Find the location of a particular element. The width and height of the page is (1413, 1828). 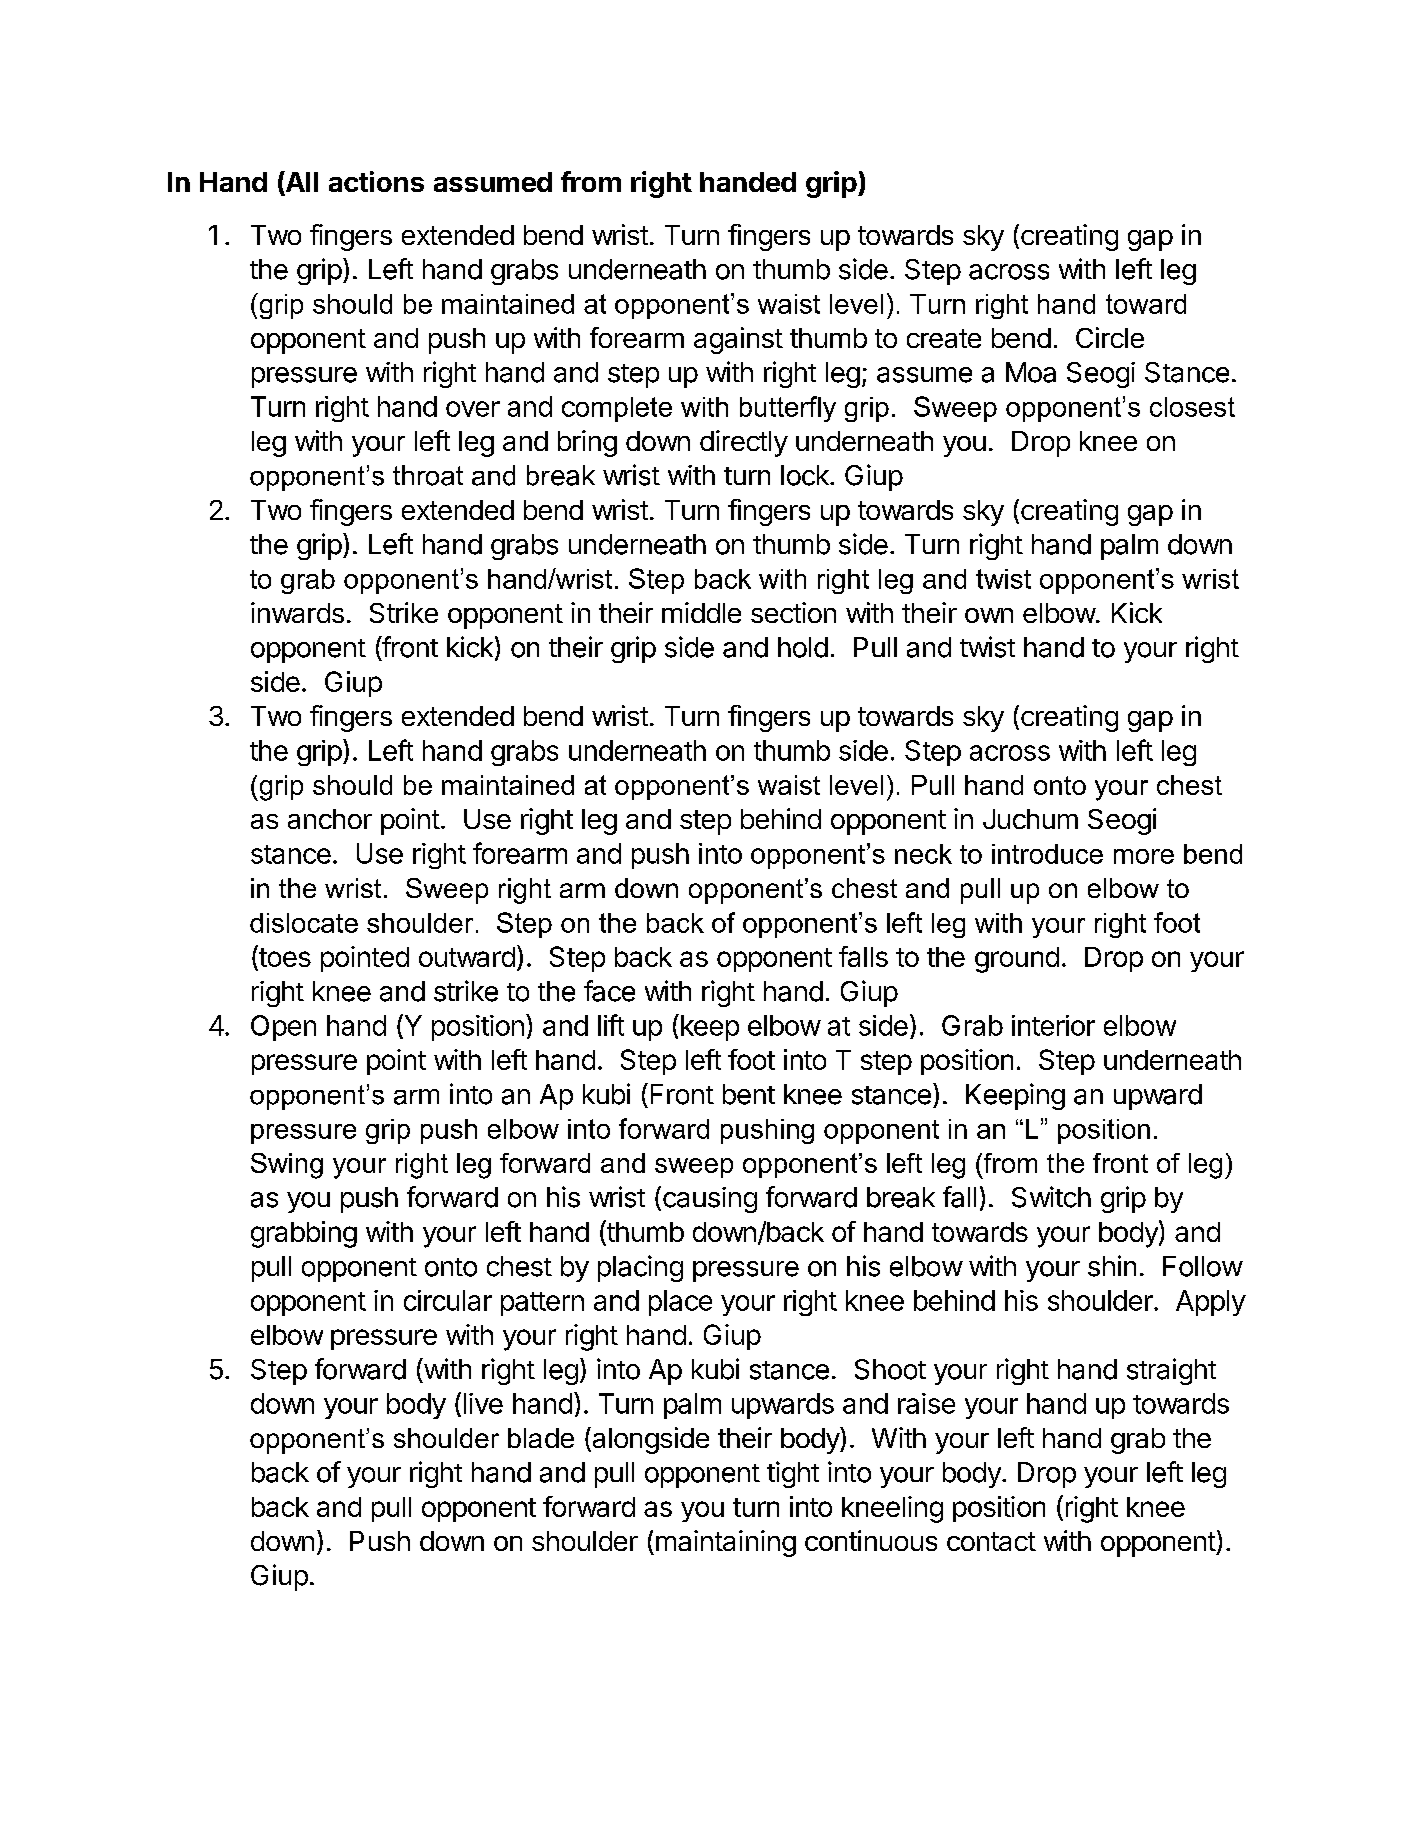

middle is located at coordinates (701, 612).
